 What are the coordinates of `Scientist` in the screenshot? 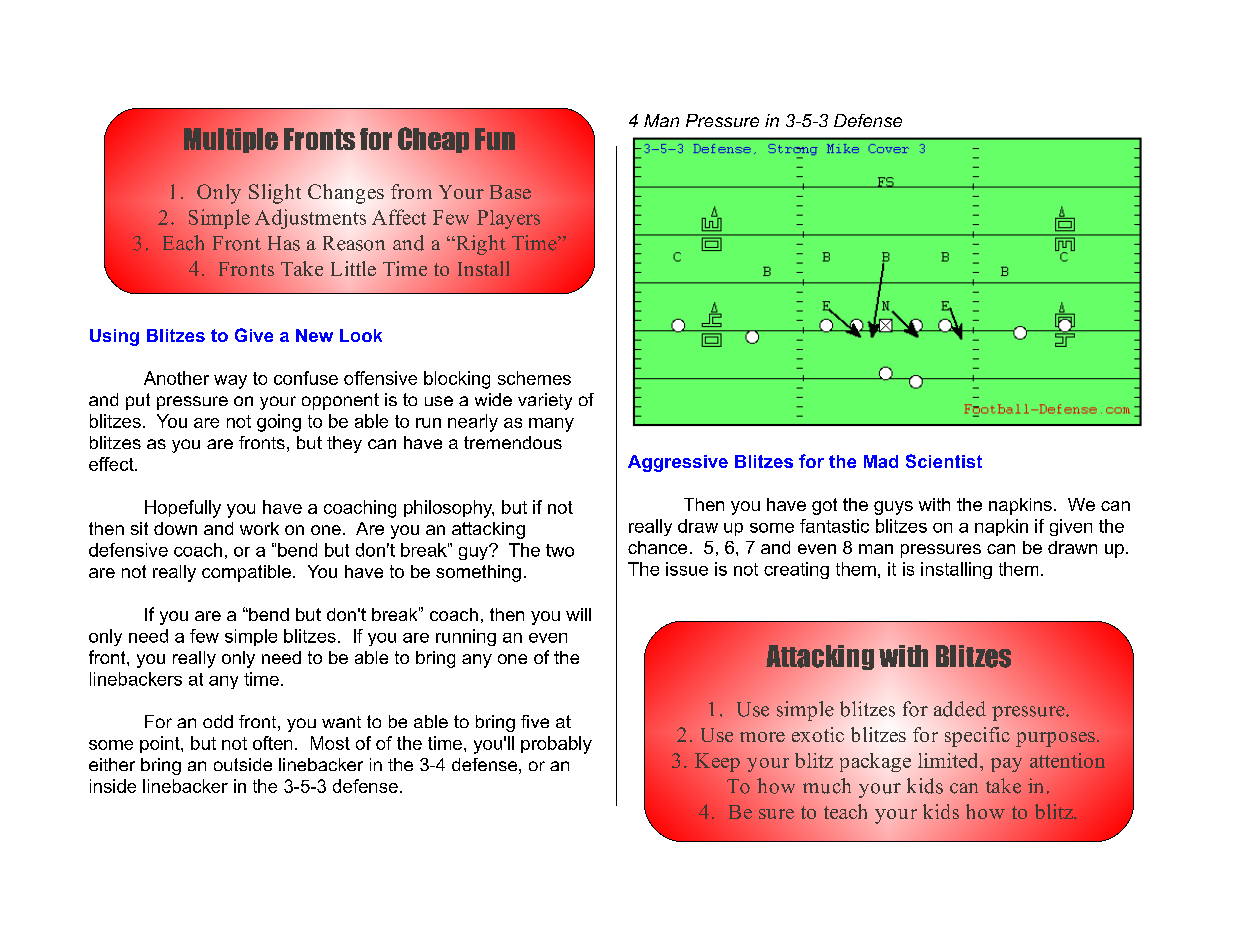 It's located at (944, 461).
